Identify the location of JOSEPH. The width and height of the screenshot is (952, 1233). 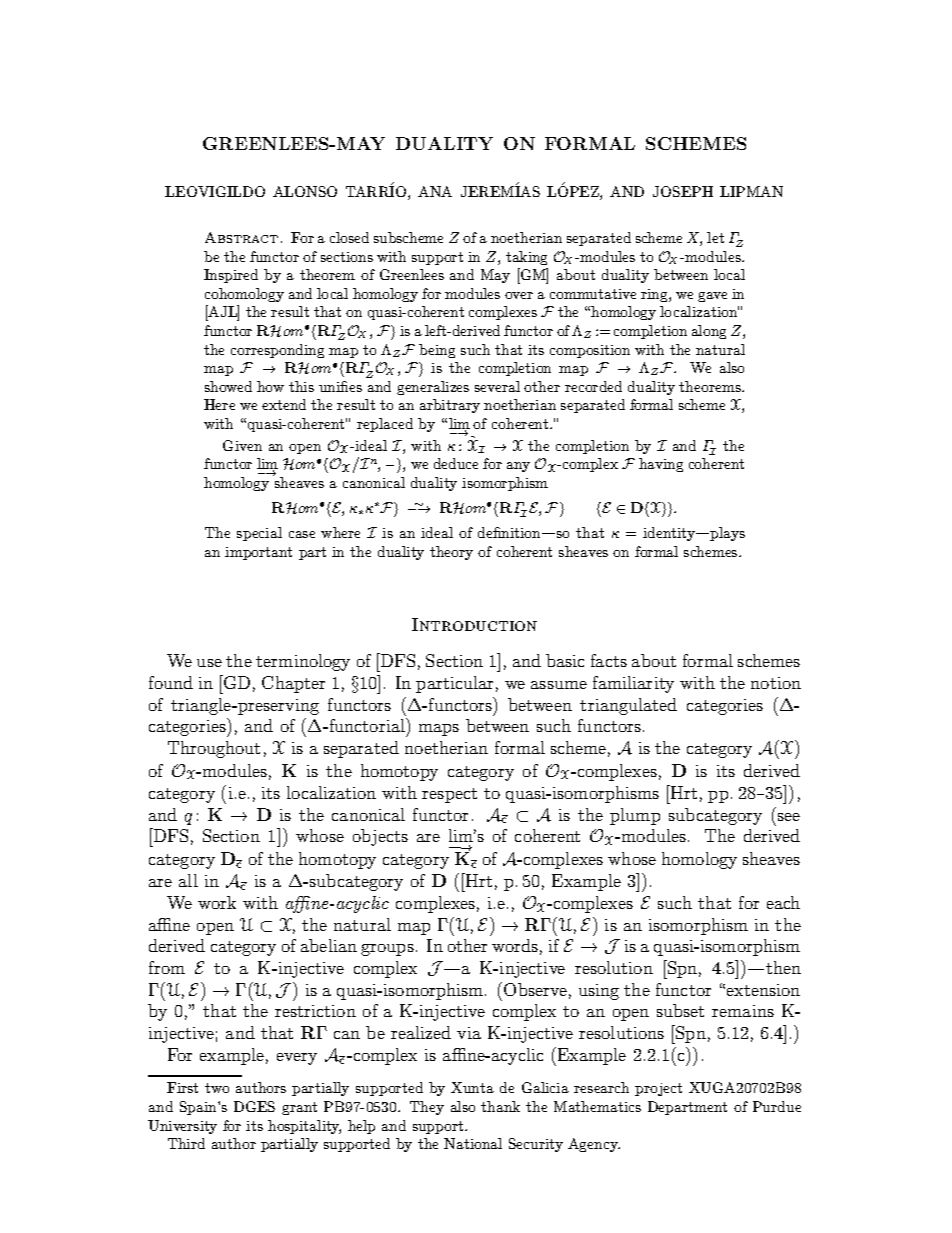
(683, 191).
